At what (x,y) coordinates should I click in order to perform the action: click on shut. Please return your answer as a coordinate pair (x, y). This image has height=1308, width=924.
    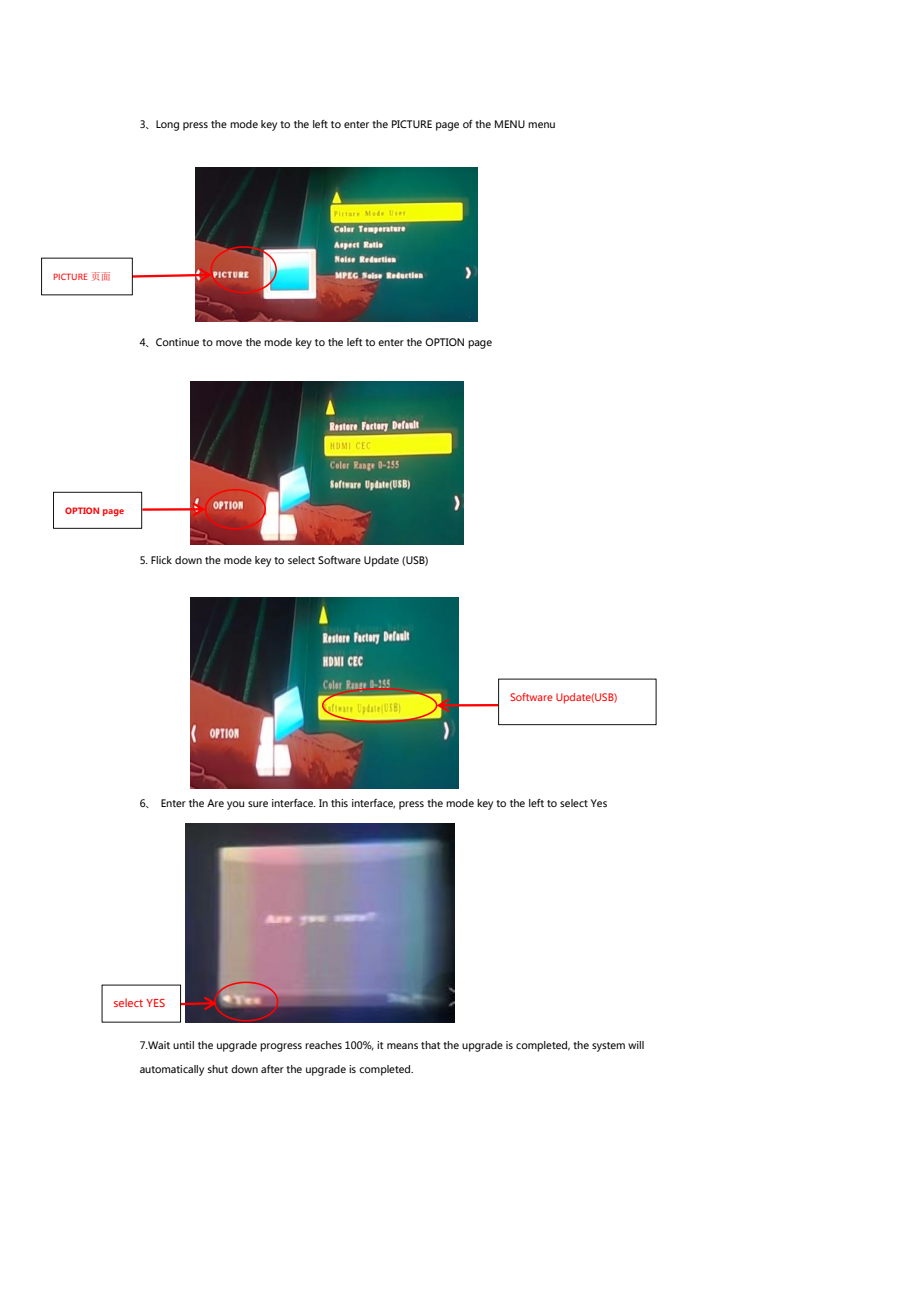
    Looking at the image, I should click on (218, 1069).
